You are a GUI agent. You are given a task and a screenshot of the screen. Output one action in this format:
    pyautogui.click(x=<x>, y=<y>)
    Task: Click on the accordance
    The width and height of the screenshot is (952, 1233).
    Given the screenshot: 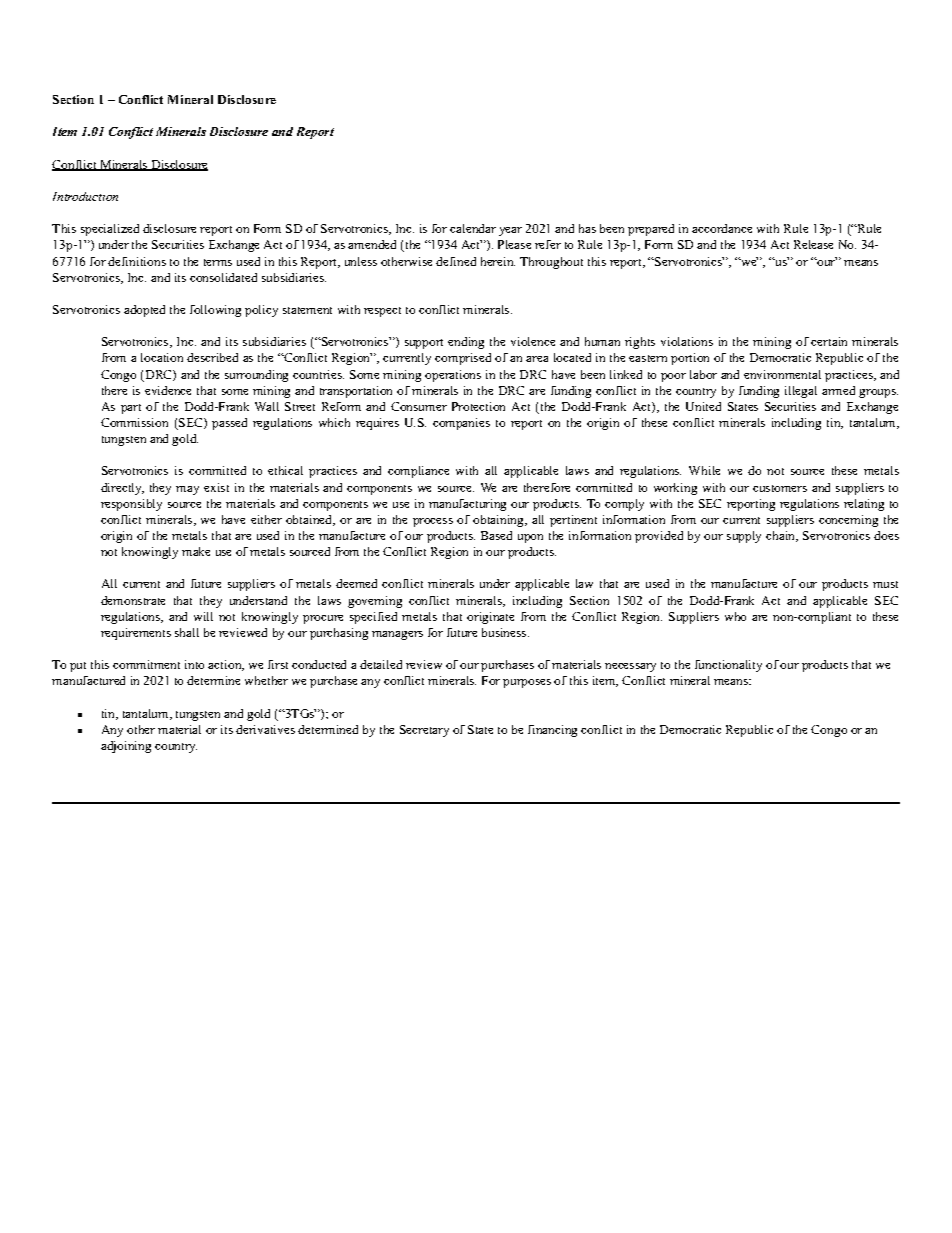 What is the action you would take?
    pyautogui.click(x=722, y=228)
